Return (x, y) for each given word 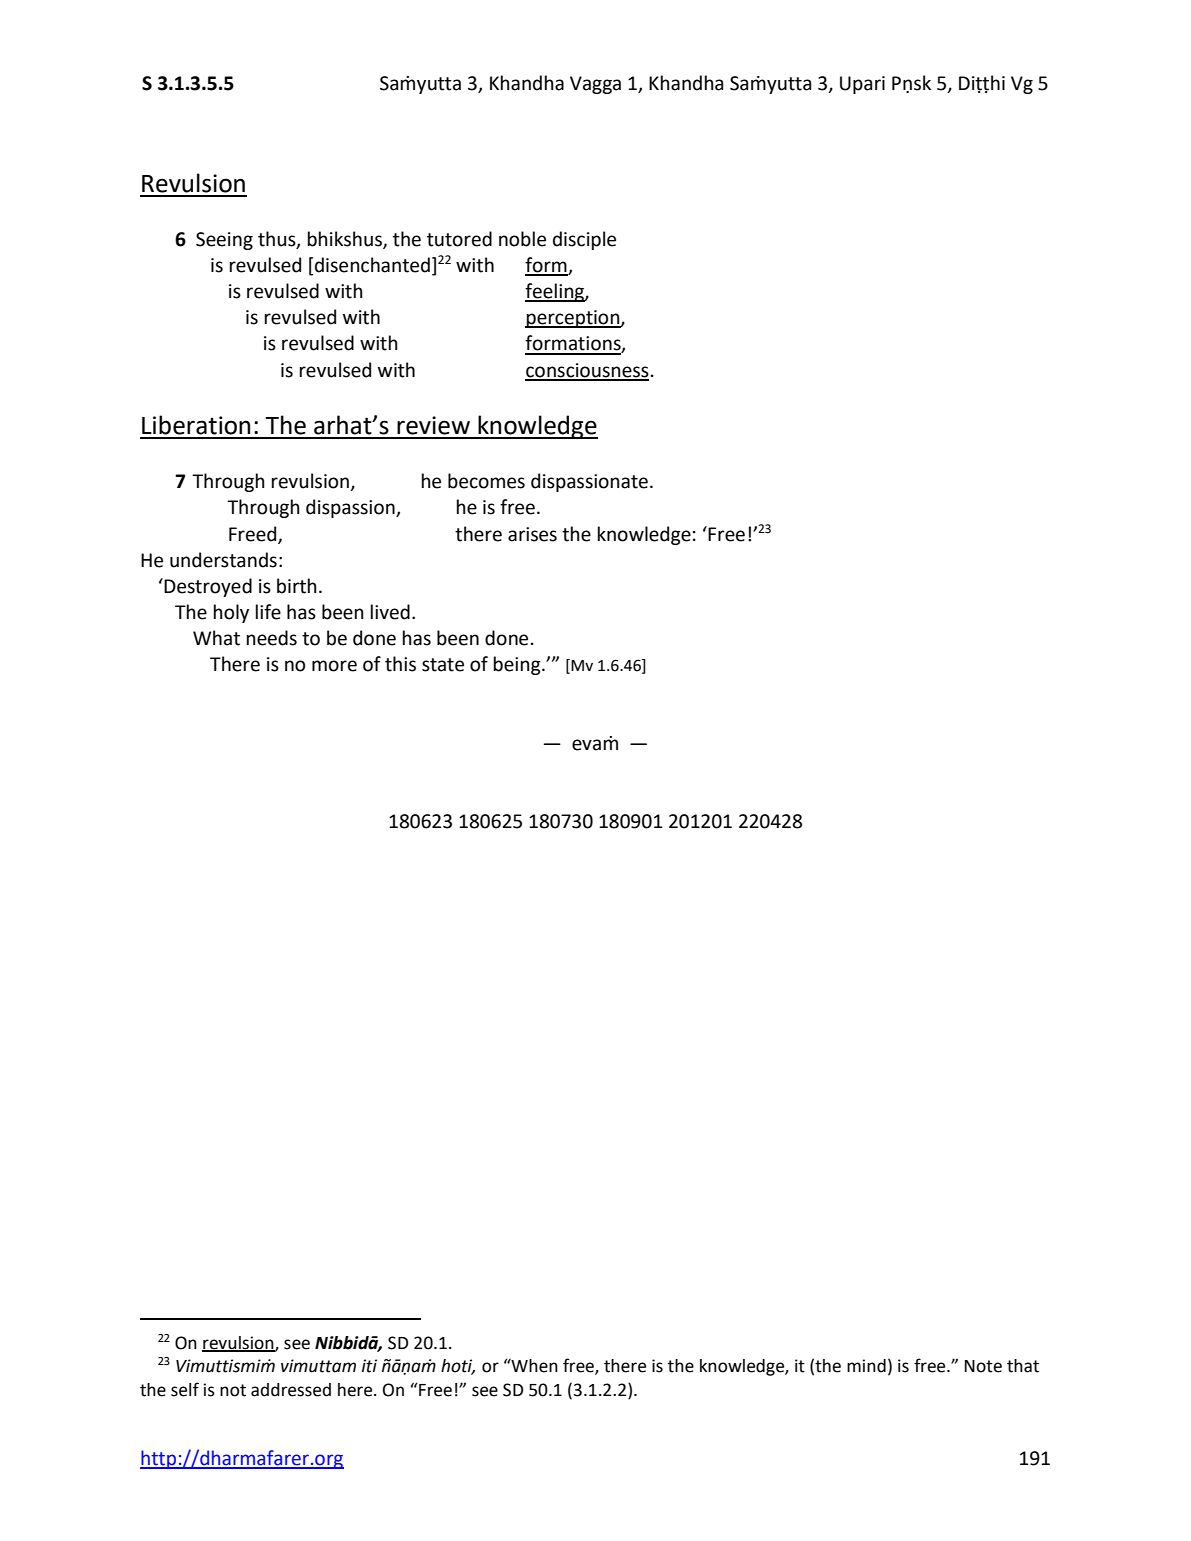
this (400, 664)
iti (369, 1366)
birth (297, 586)
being (518, 665)
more (334, 666)
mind (866, 1366)
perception (573, 319)
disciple (584, 240)
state (443, 665)
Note (983, 1366)
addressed (291, 1390)
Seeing (224, 241)
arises (532, 534)
